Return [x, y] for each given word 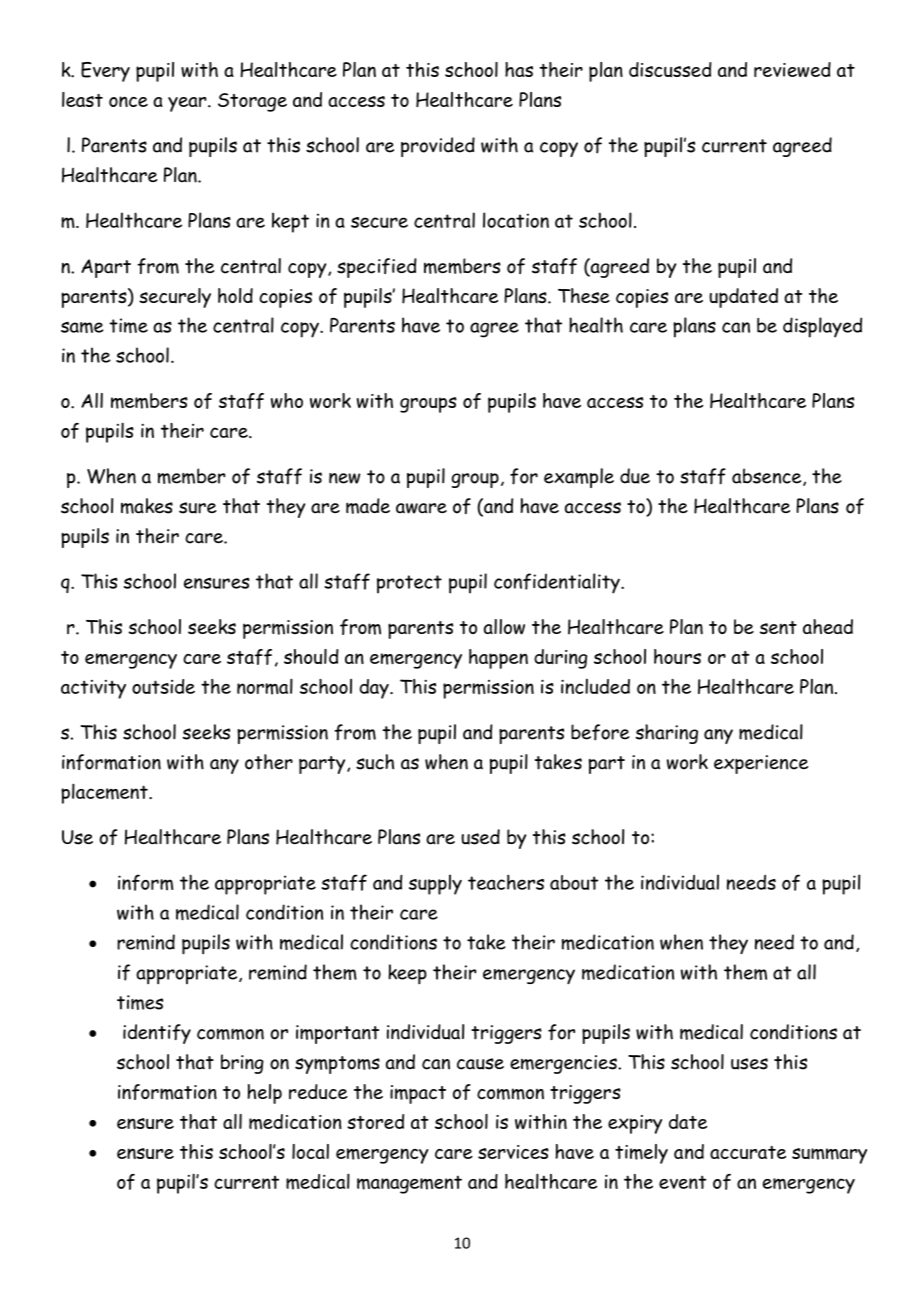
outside [163, 686]
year [188, 104]
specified [377, 268]
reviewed [792, 69]
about [574, 882]
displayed [822, 327]
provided [438, 147]
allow [504, 627]
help [264, 1094]
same [82, 327]
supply [435, 884]
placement [105, 793]
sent [778, 627]
